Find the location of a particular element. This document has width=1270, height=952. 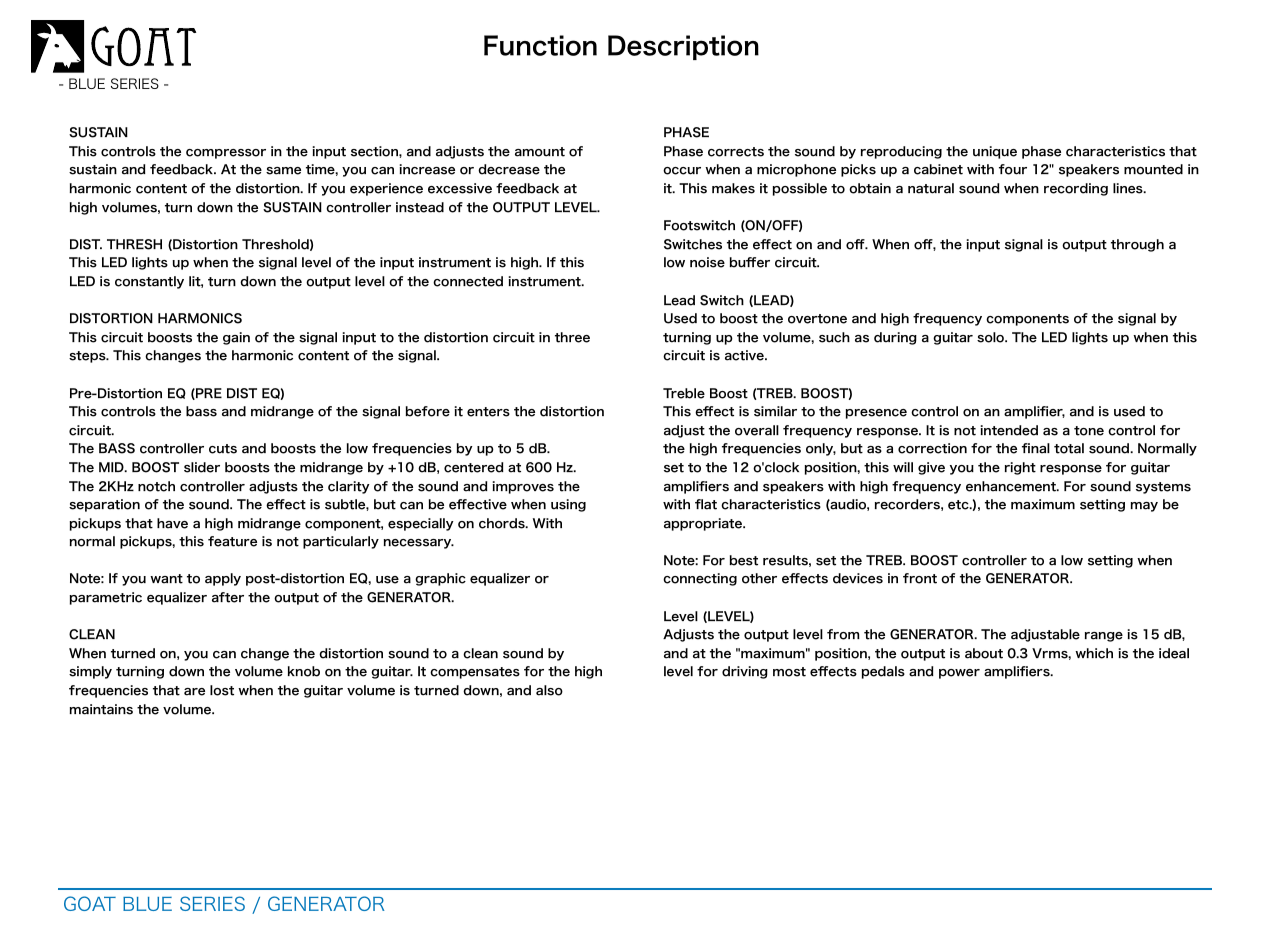

unique is located at coordinates (995, 152).
